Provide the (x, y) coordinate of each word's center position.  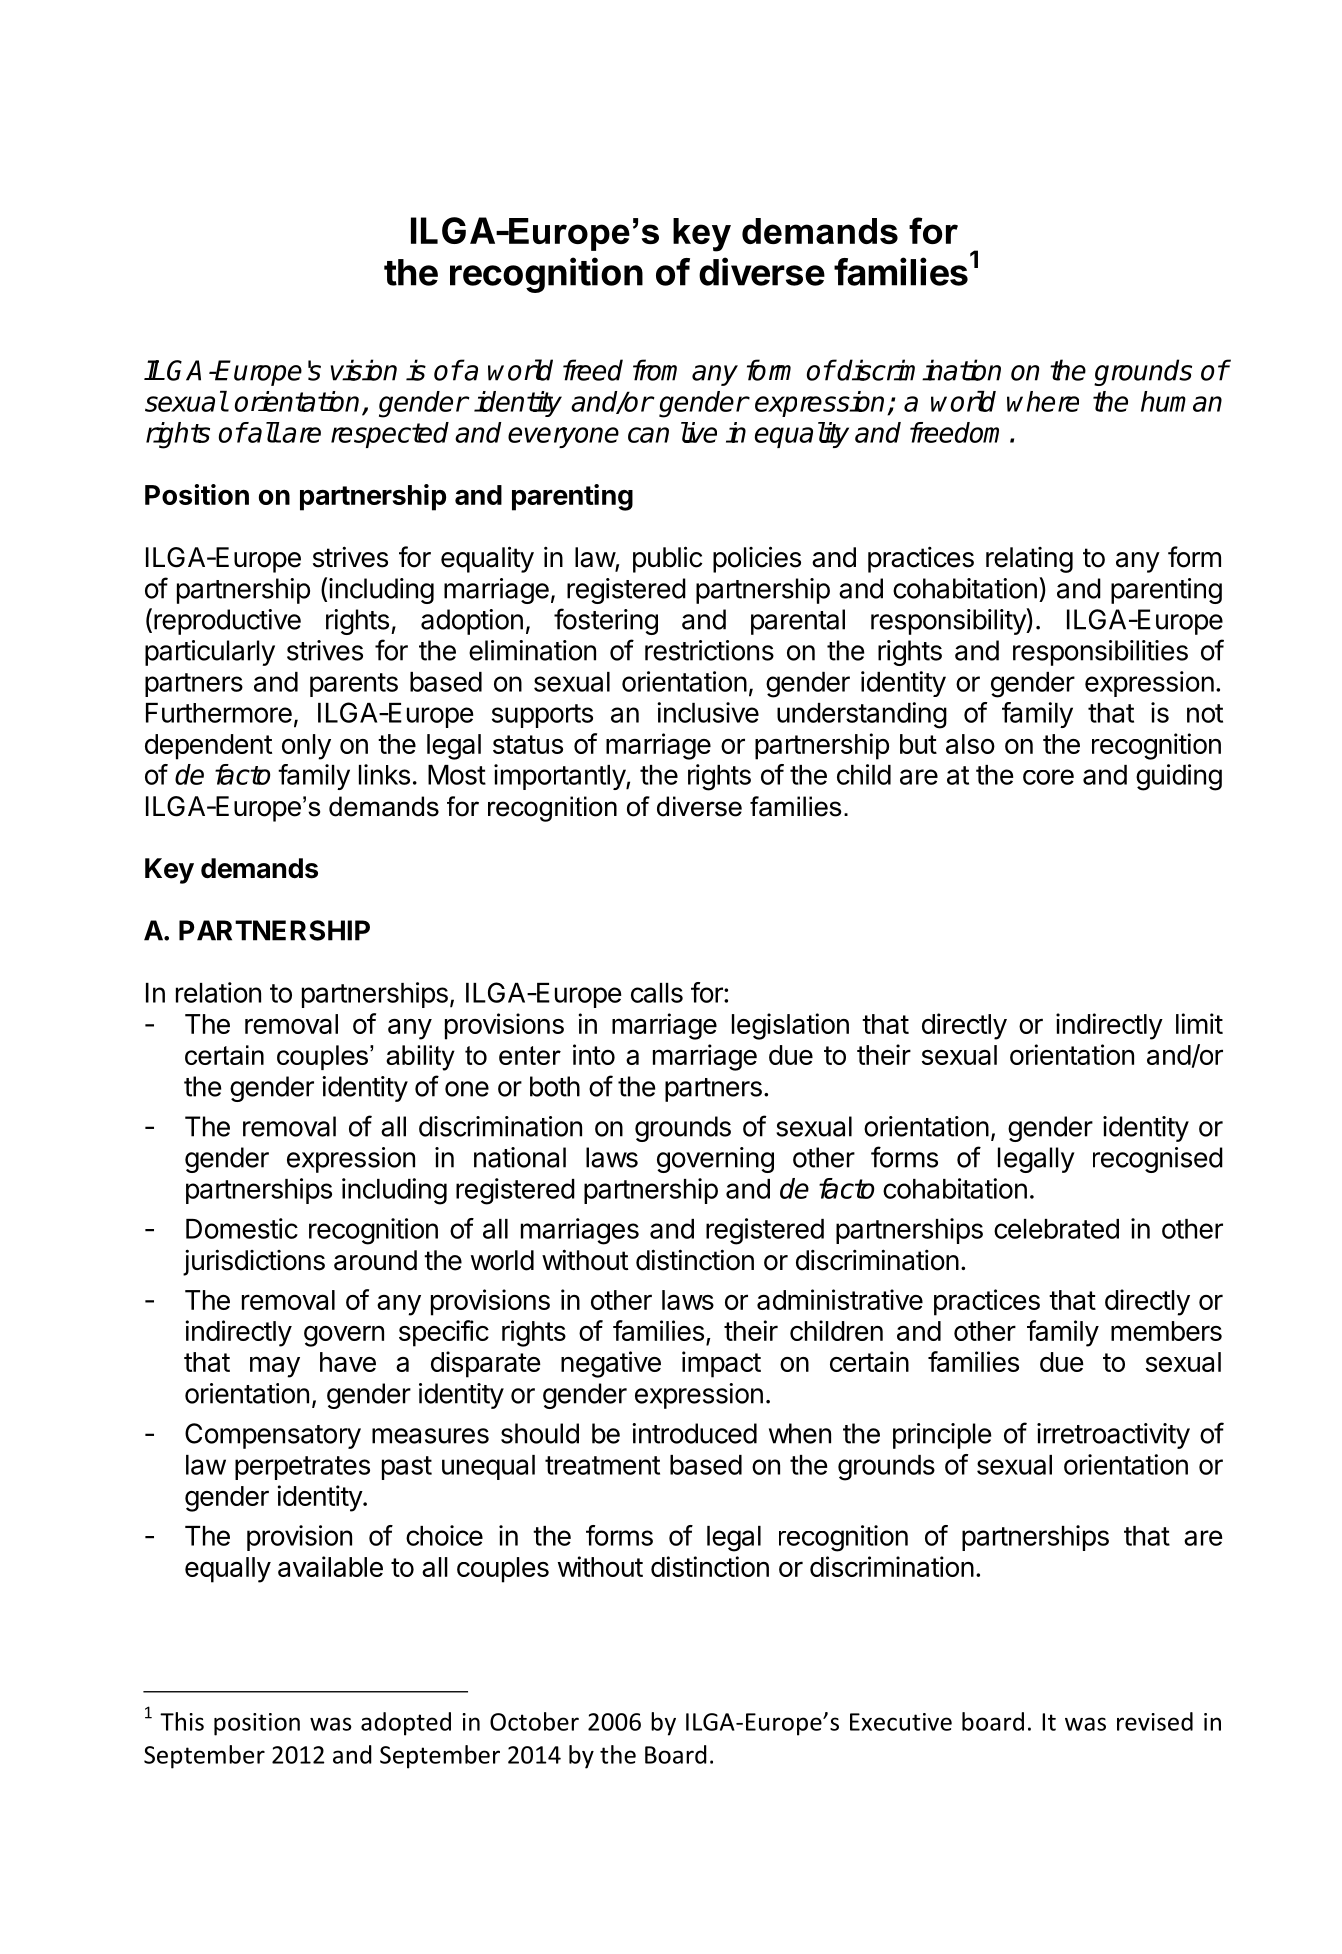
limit (1199, 1023)
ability (420, 1058)
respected (390, 435)
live (699, 432)
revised (1155, 1721)
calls (657, 993)
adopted (406, 1724)
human (1181, 401)
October (534, 1721)
